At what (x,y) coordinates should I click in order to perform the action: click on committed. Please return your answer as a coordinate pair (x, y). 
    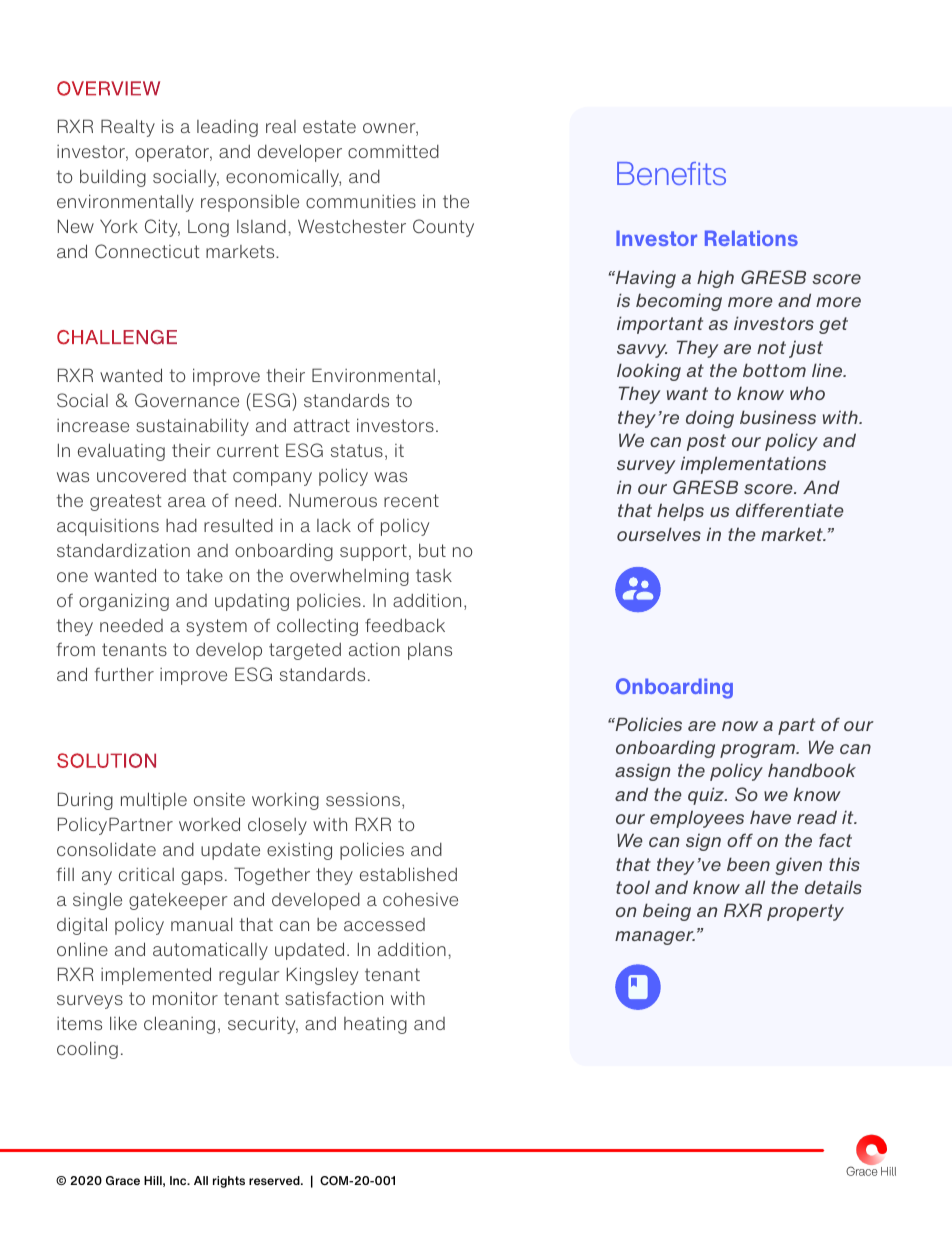
    Looking at the image, I should click on (393, 151).
